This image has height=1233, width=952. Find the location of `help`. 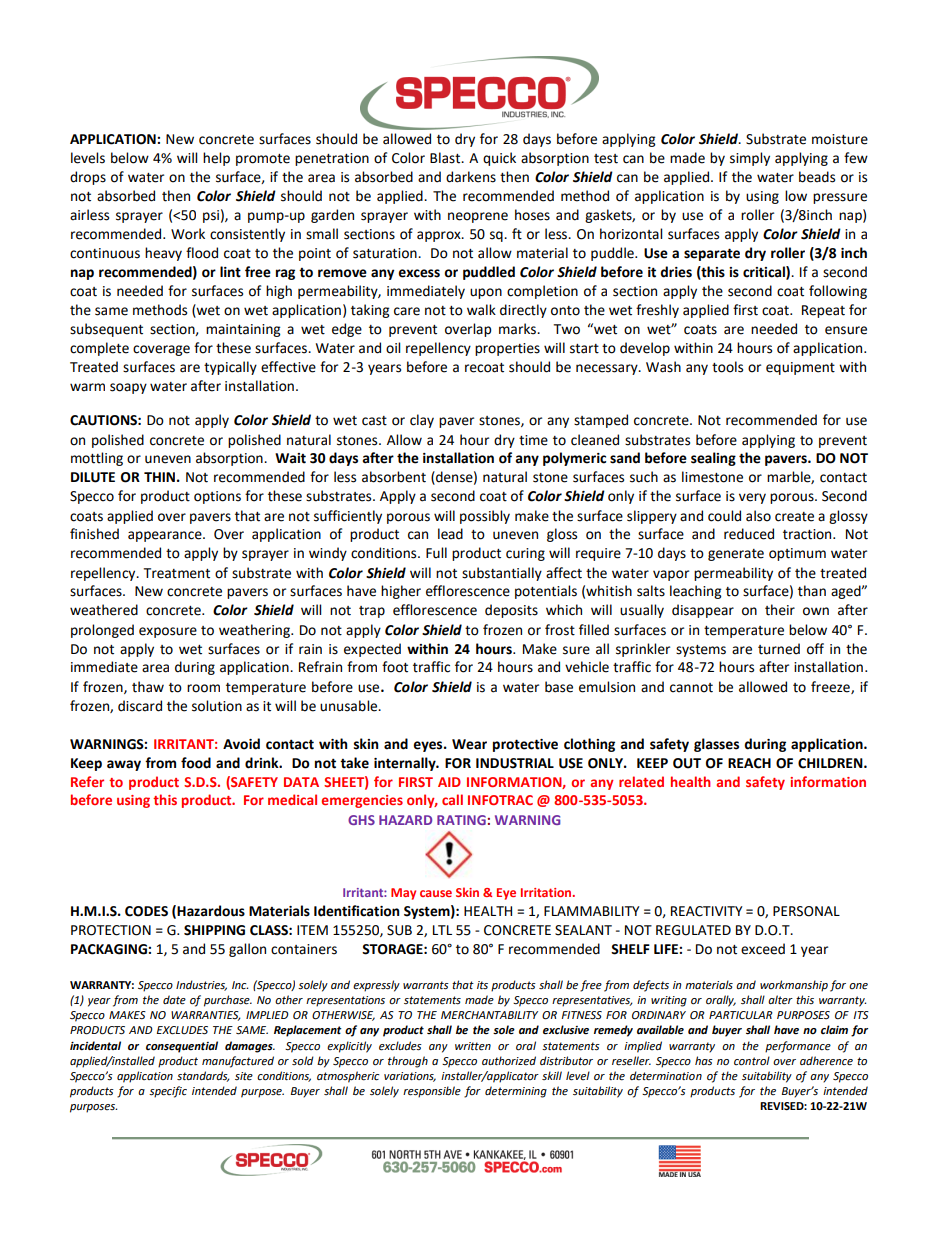

help is located at coordinates (216, 159).
